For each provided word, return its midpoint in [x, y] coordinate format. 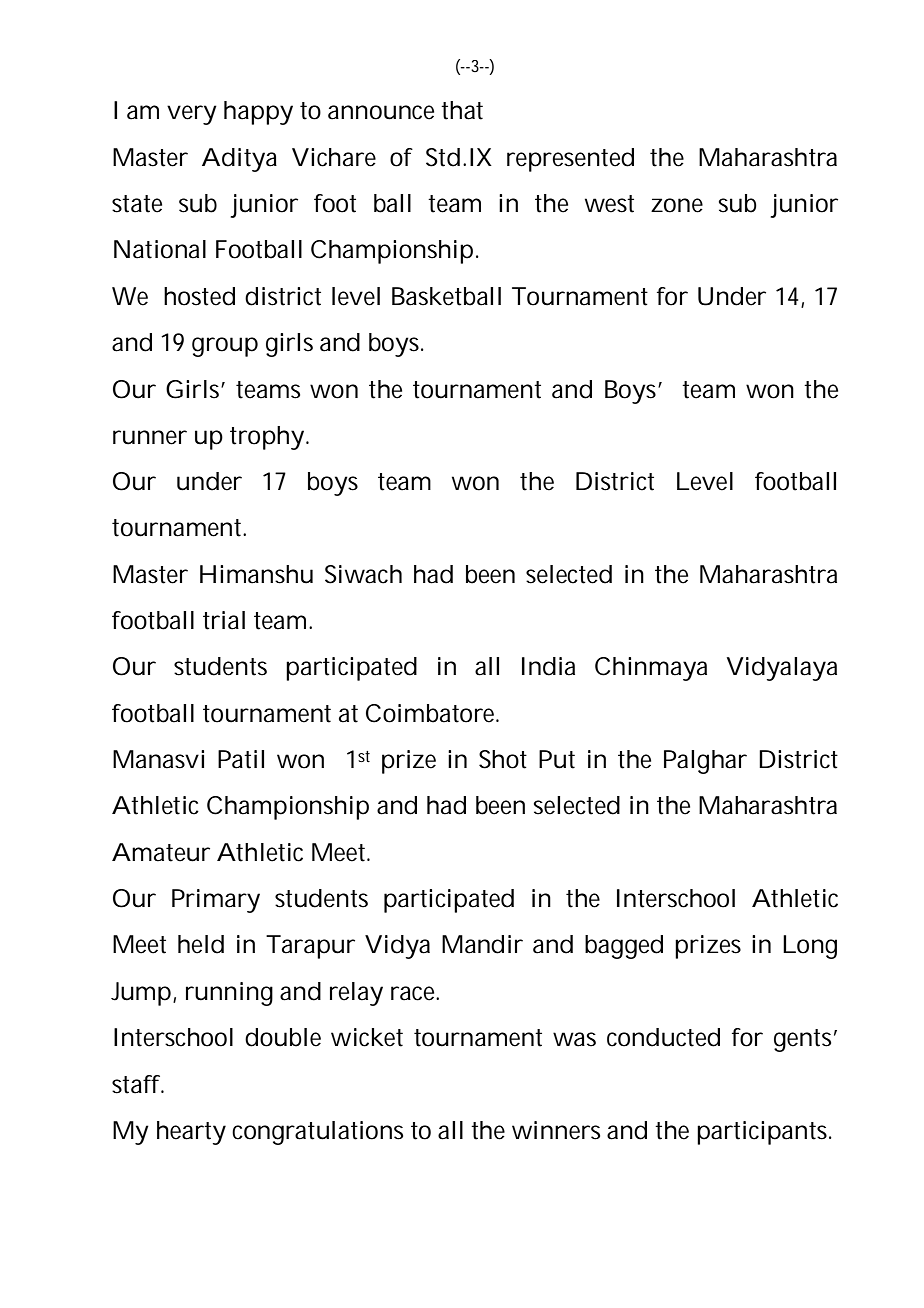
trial [224, 620]
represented [570, 160]
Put [557, 759]
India [548, 666]
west [609, 204]
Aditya [239, 160]
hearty [191, 1133]
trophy [267, 438]
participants [763, 1133]
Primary [216, 901]
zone [677, 205]
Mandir [482, 944]
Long [810, 947]
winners [556, 1130]
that [462, 110]
